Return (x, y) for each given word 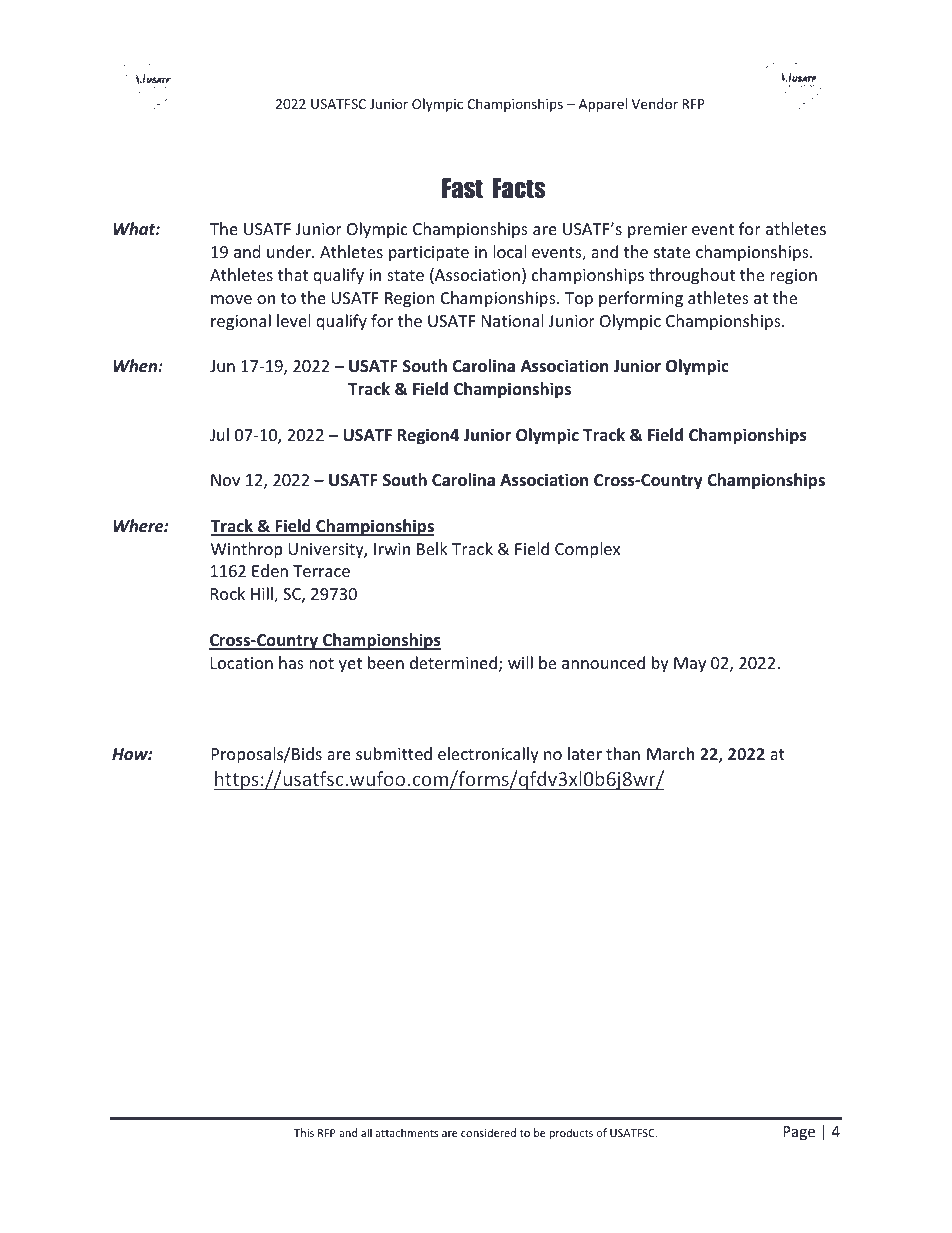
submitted (394, 753)
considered (488, 1132)
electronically (488, 755)
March (671, 753)
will (520, 662)
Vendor (655, 103)
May (690, 665)
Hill (263, 595)
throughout (692, 276)
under (290, 251)
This (304, 1132)
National (512, 320)
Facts (519, 188)
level (293, 320)
